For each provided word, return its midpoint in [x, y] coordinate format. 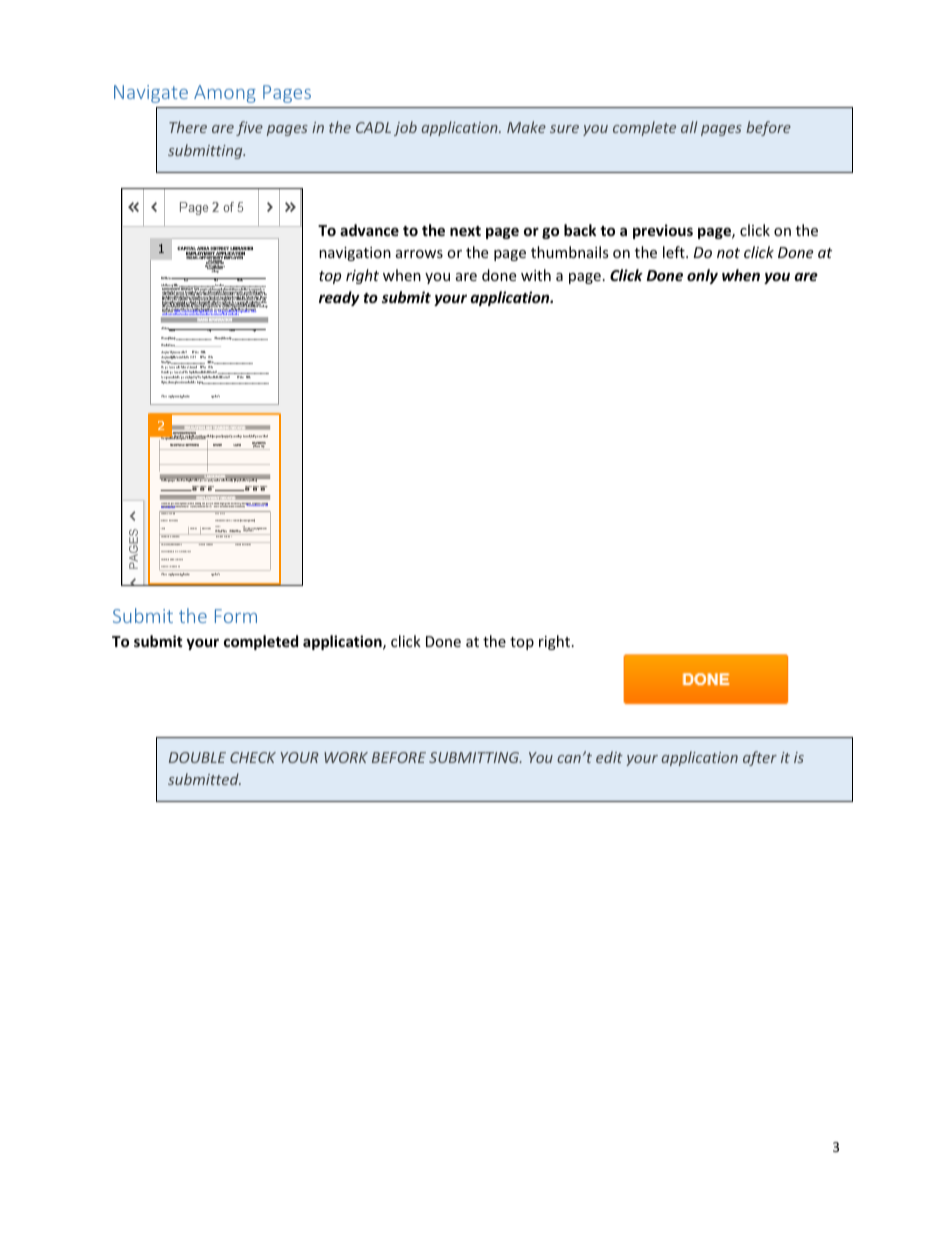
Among [225, 94]
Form [236, 616]
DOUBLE [197, 757]
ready [339, 298]
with [536, 275]
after [760, 758]
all [689, 127]
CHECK [253, 757]
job [405, 128]
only [702, 276]
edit [609, 757]
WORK [346, 757]
